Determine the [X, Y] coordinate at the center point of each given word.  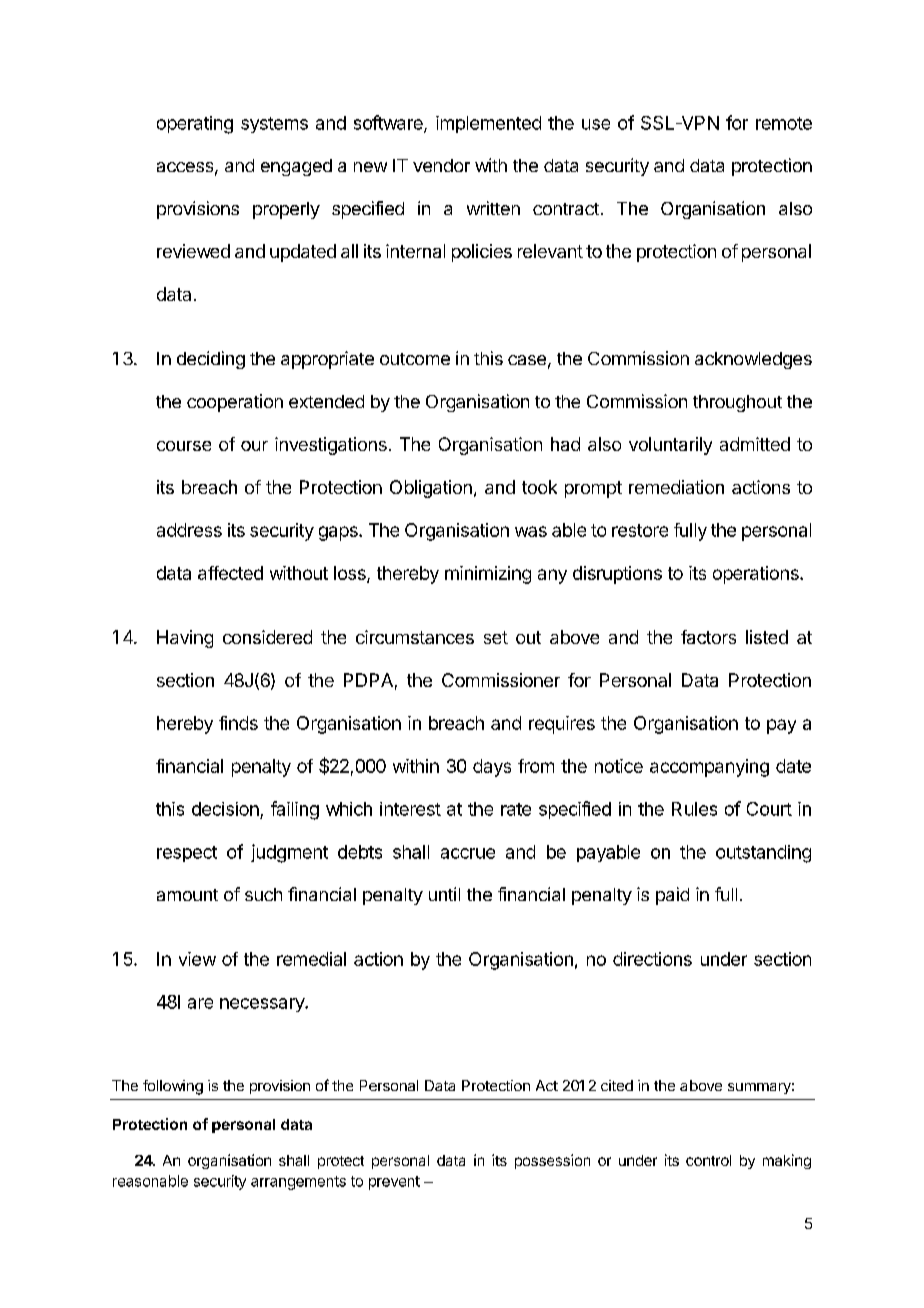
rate [516, 809]
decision [225, 809]
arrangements [298, 1183]
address [189, 530]
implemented [488, 124]
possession [552, 1161]
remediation [676, 487]
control [708, 1160]
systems [274, 125]
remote [784, 123]
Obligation [431, 489]
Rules [694, 809]
